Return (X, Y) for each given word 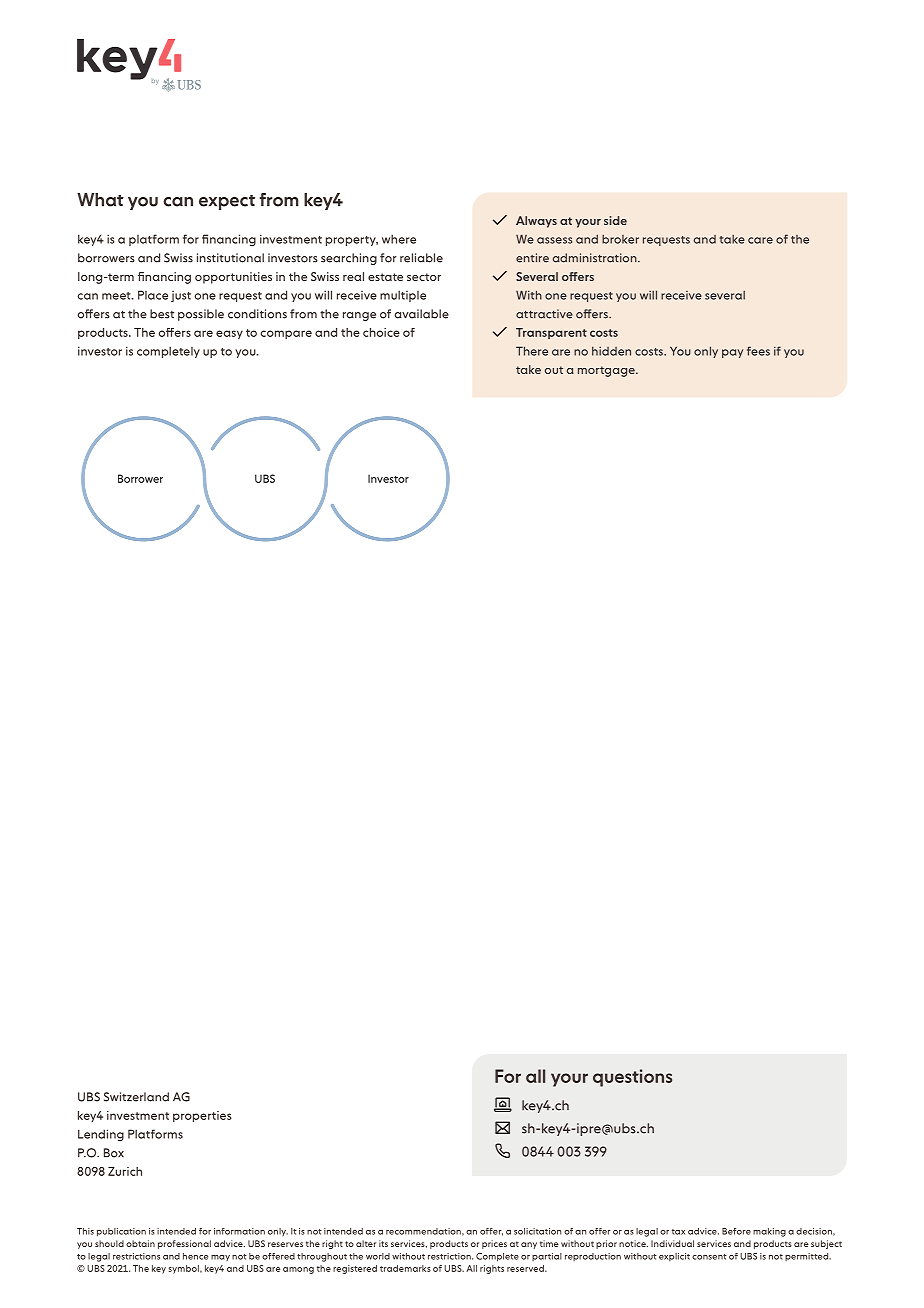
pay (732, 353)
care (760, 240)
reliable (421, 258)
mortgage (607, 371)
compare (286, 334)
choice (381, 332)
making (769, 1232)
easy (229, 334)
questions (632, 1078)
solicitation (538, 1231)
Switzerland (136, 1097)
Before (736, 1231)
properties (202, 1117)
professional (184, 1244)
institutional (230, 258)
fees (758, 351)
